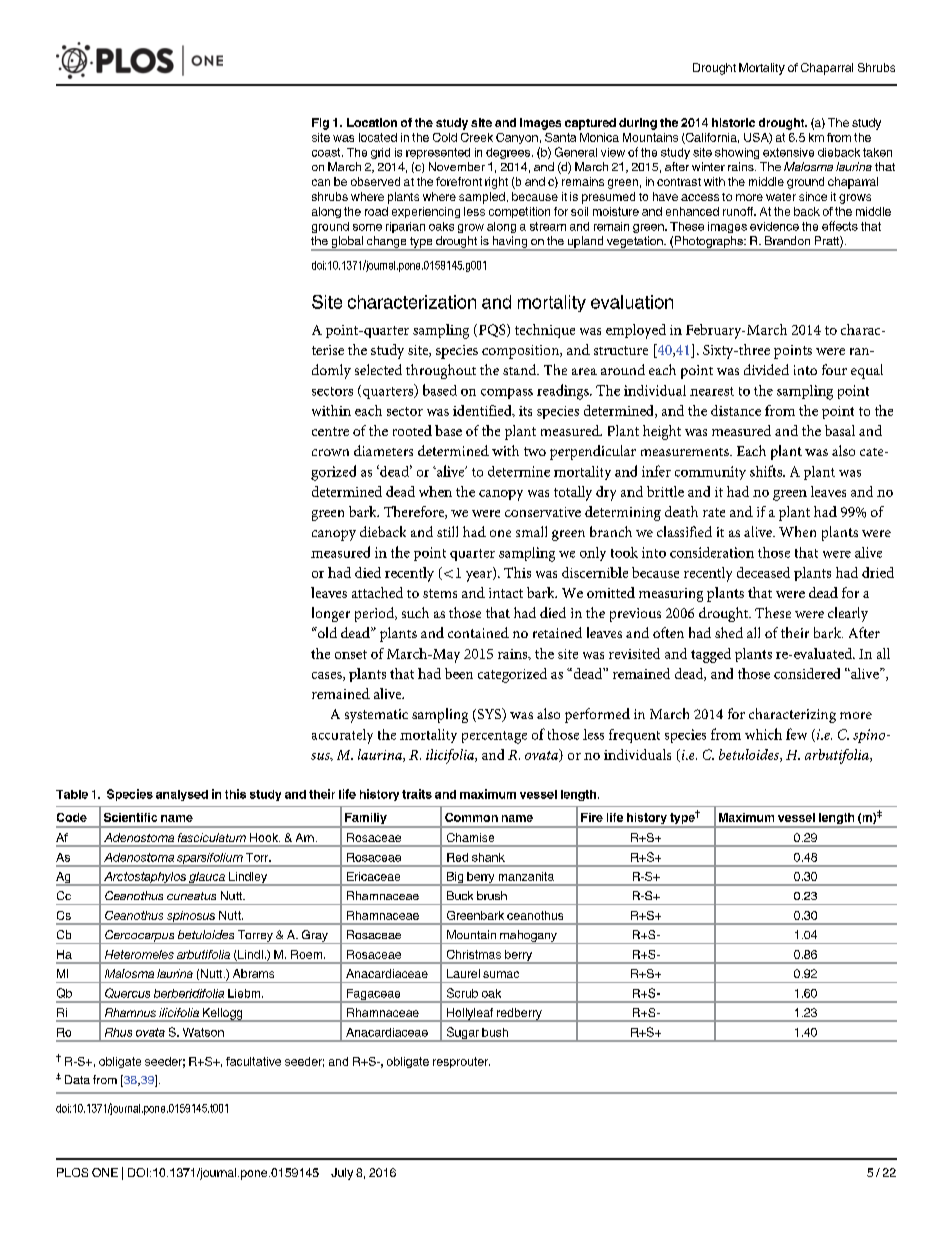 Image resolution: width=952 pixels, height=1233 pixels. Describe the element at coordinates (477, 137) in the screenshot. I see `Creek` at that location.
